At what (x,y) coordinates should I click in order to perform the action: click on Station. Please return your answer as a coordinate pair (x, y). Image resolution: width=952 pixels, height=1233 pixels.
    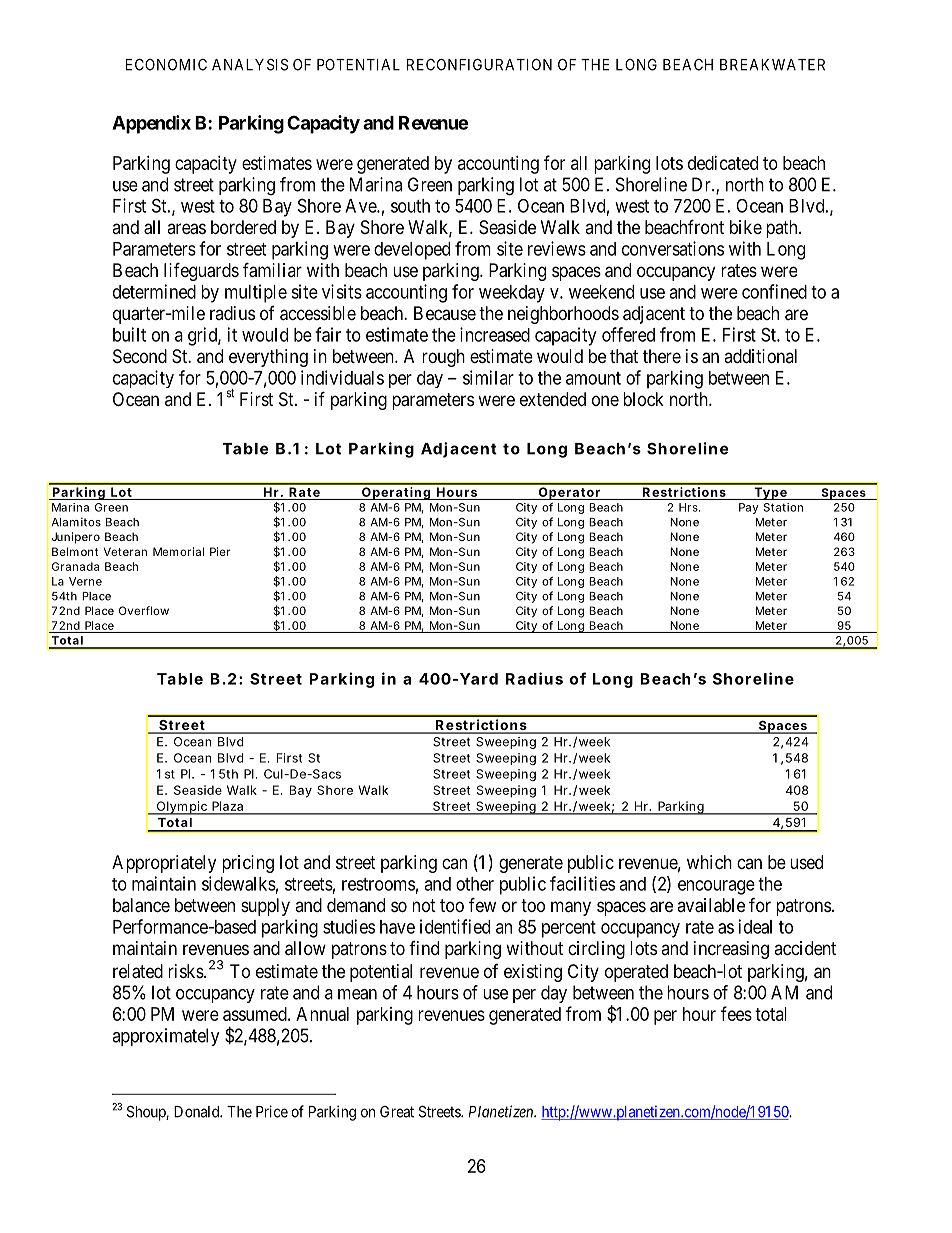
    Looking at the image, I should click on (783, 507).
